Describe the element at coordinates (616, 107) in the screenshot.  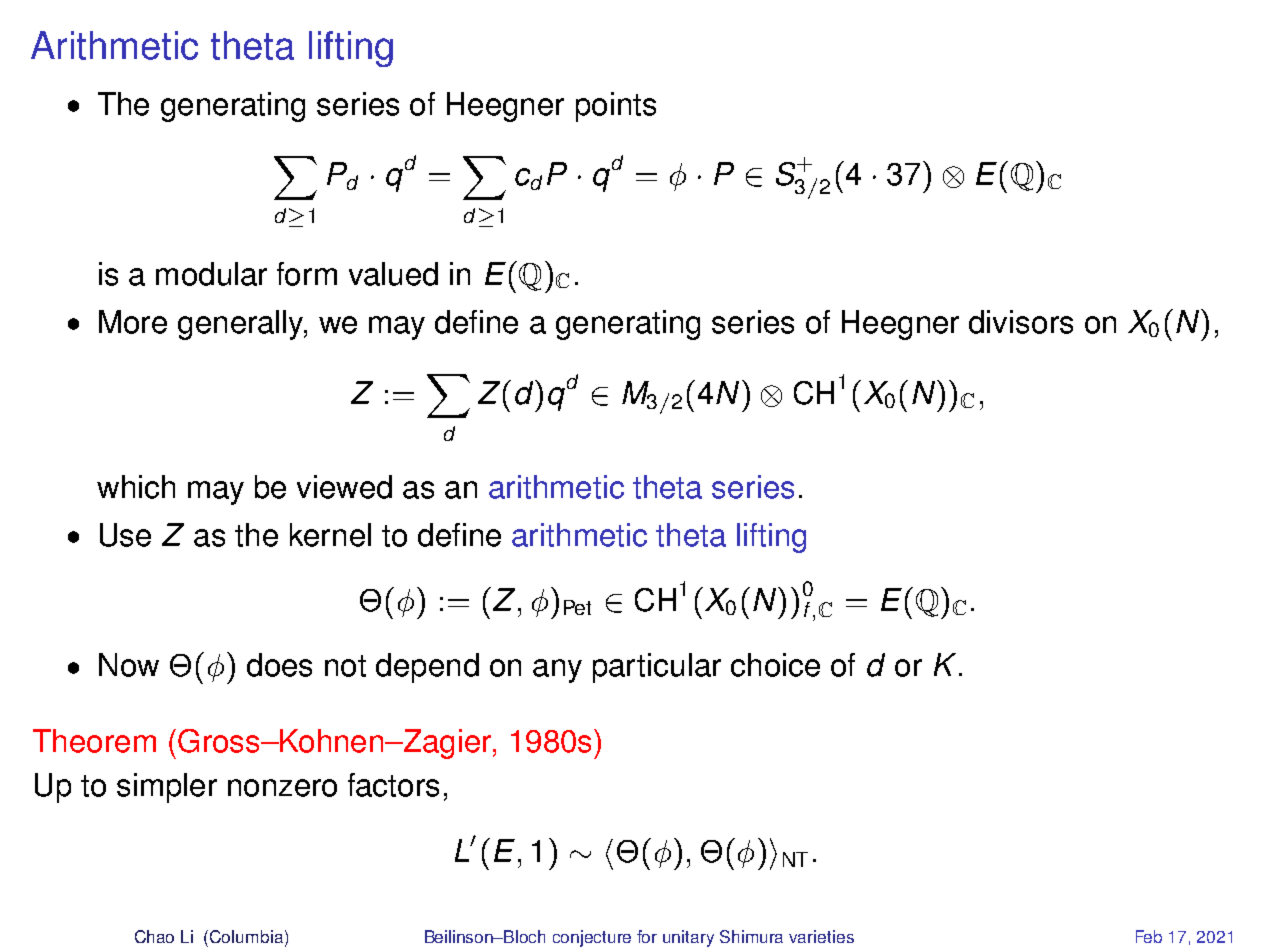
I see `points` at that location.
